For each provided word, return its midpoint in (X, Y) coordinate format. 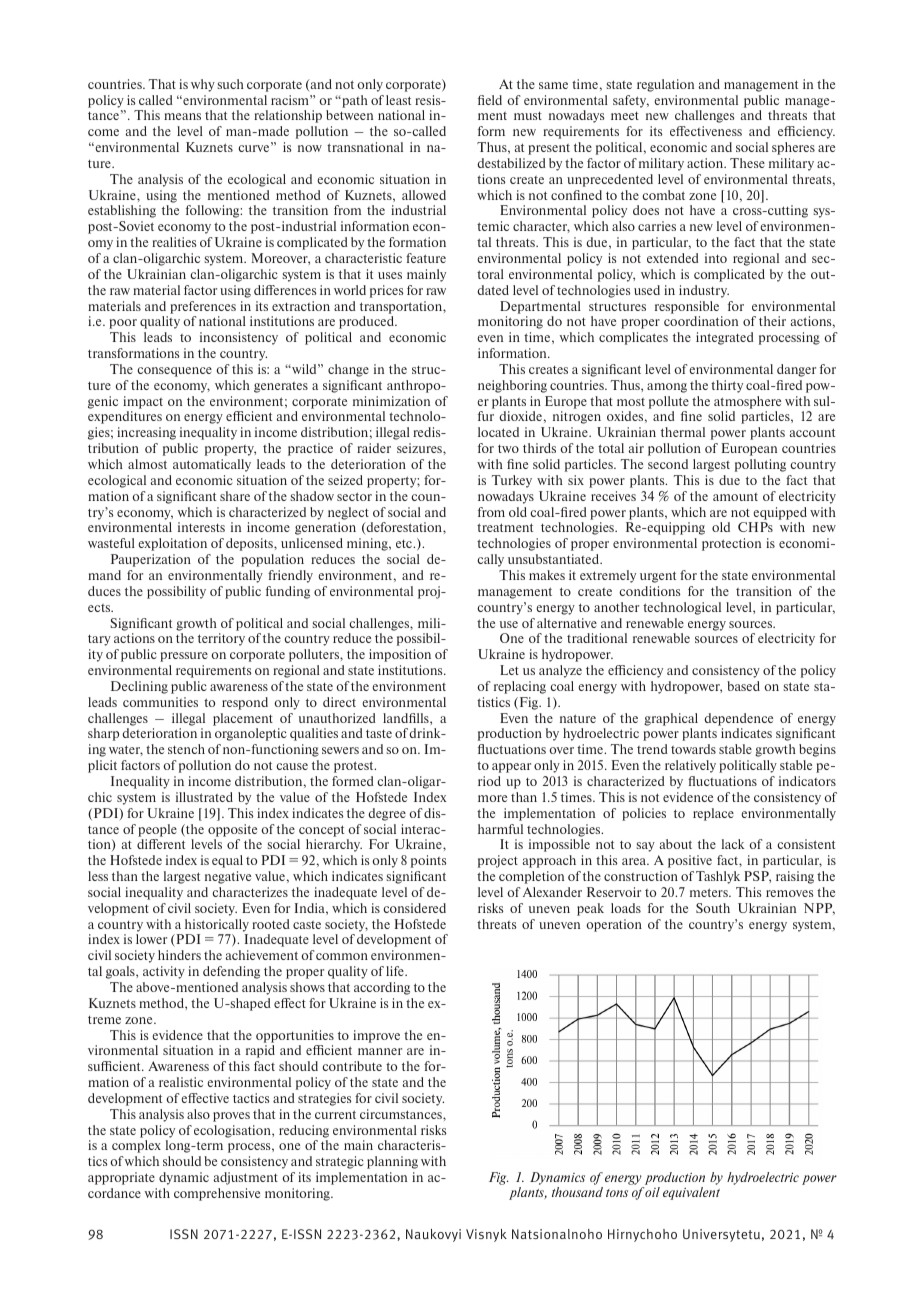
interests (201, 527)
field (490, 100)
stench (186, 749)
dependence (738, 719)
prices (387, 291)
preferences (203, 307)
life (396, 971)
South (713, 908)
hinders (179, 955)
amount (735, 497)
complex (136, 1146)
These (747, 163)
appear (511, 768)
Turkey (512, 481)
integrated (725, 338)
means (182, 116)
